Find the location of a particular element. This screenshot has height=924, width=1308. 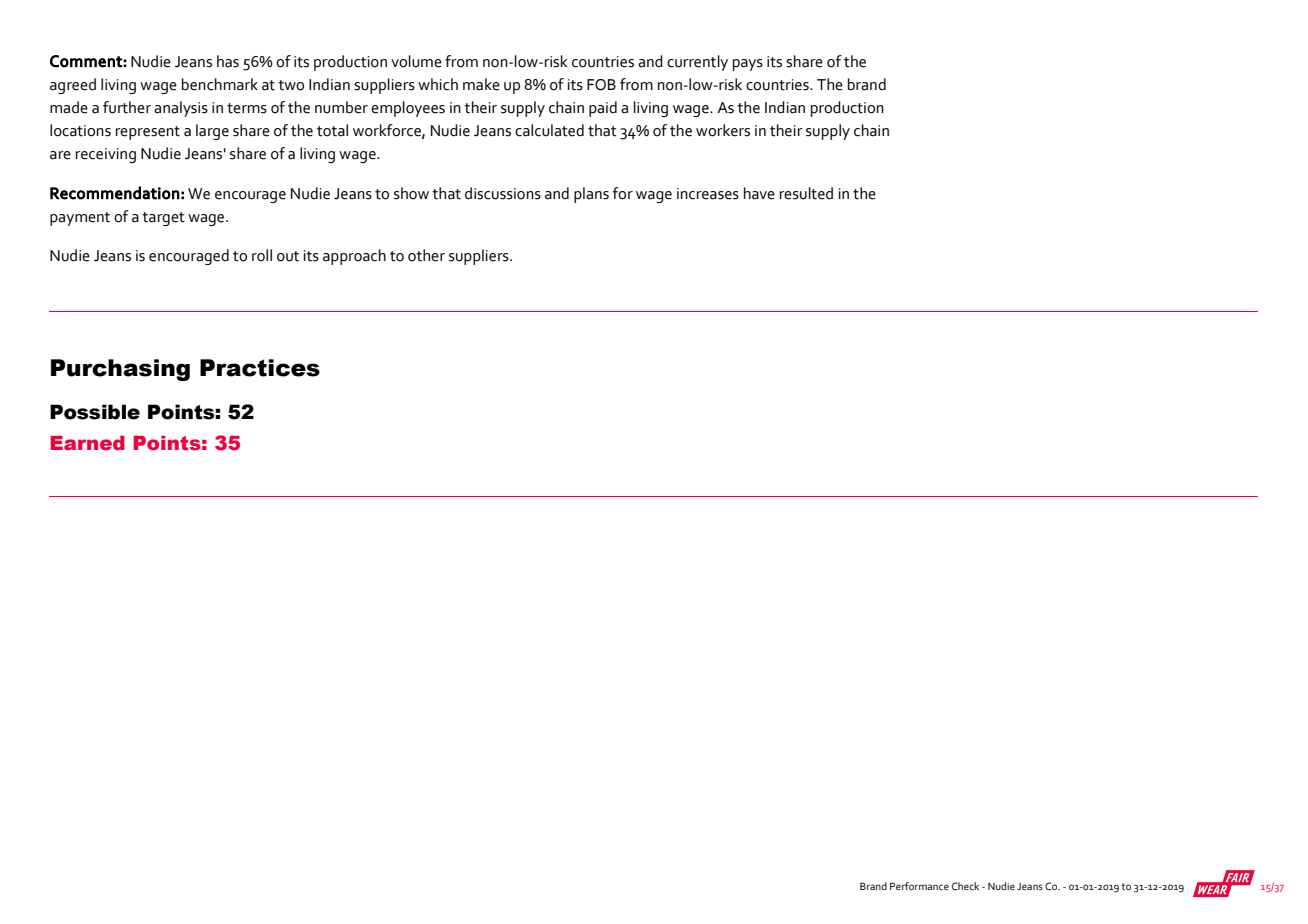

Earned is located at coordinates (88, 443).
